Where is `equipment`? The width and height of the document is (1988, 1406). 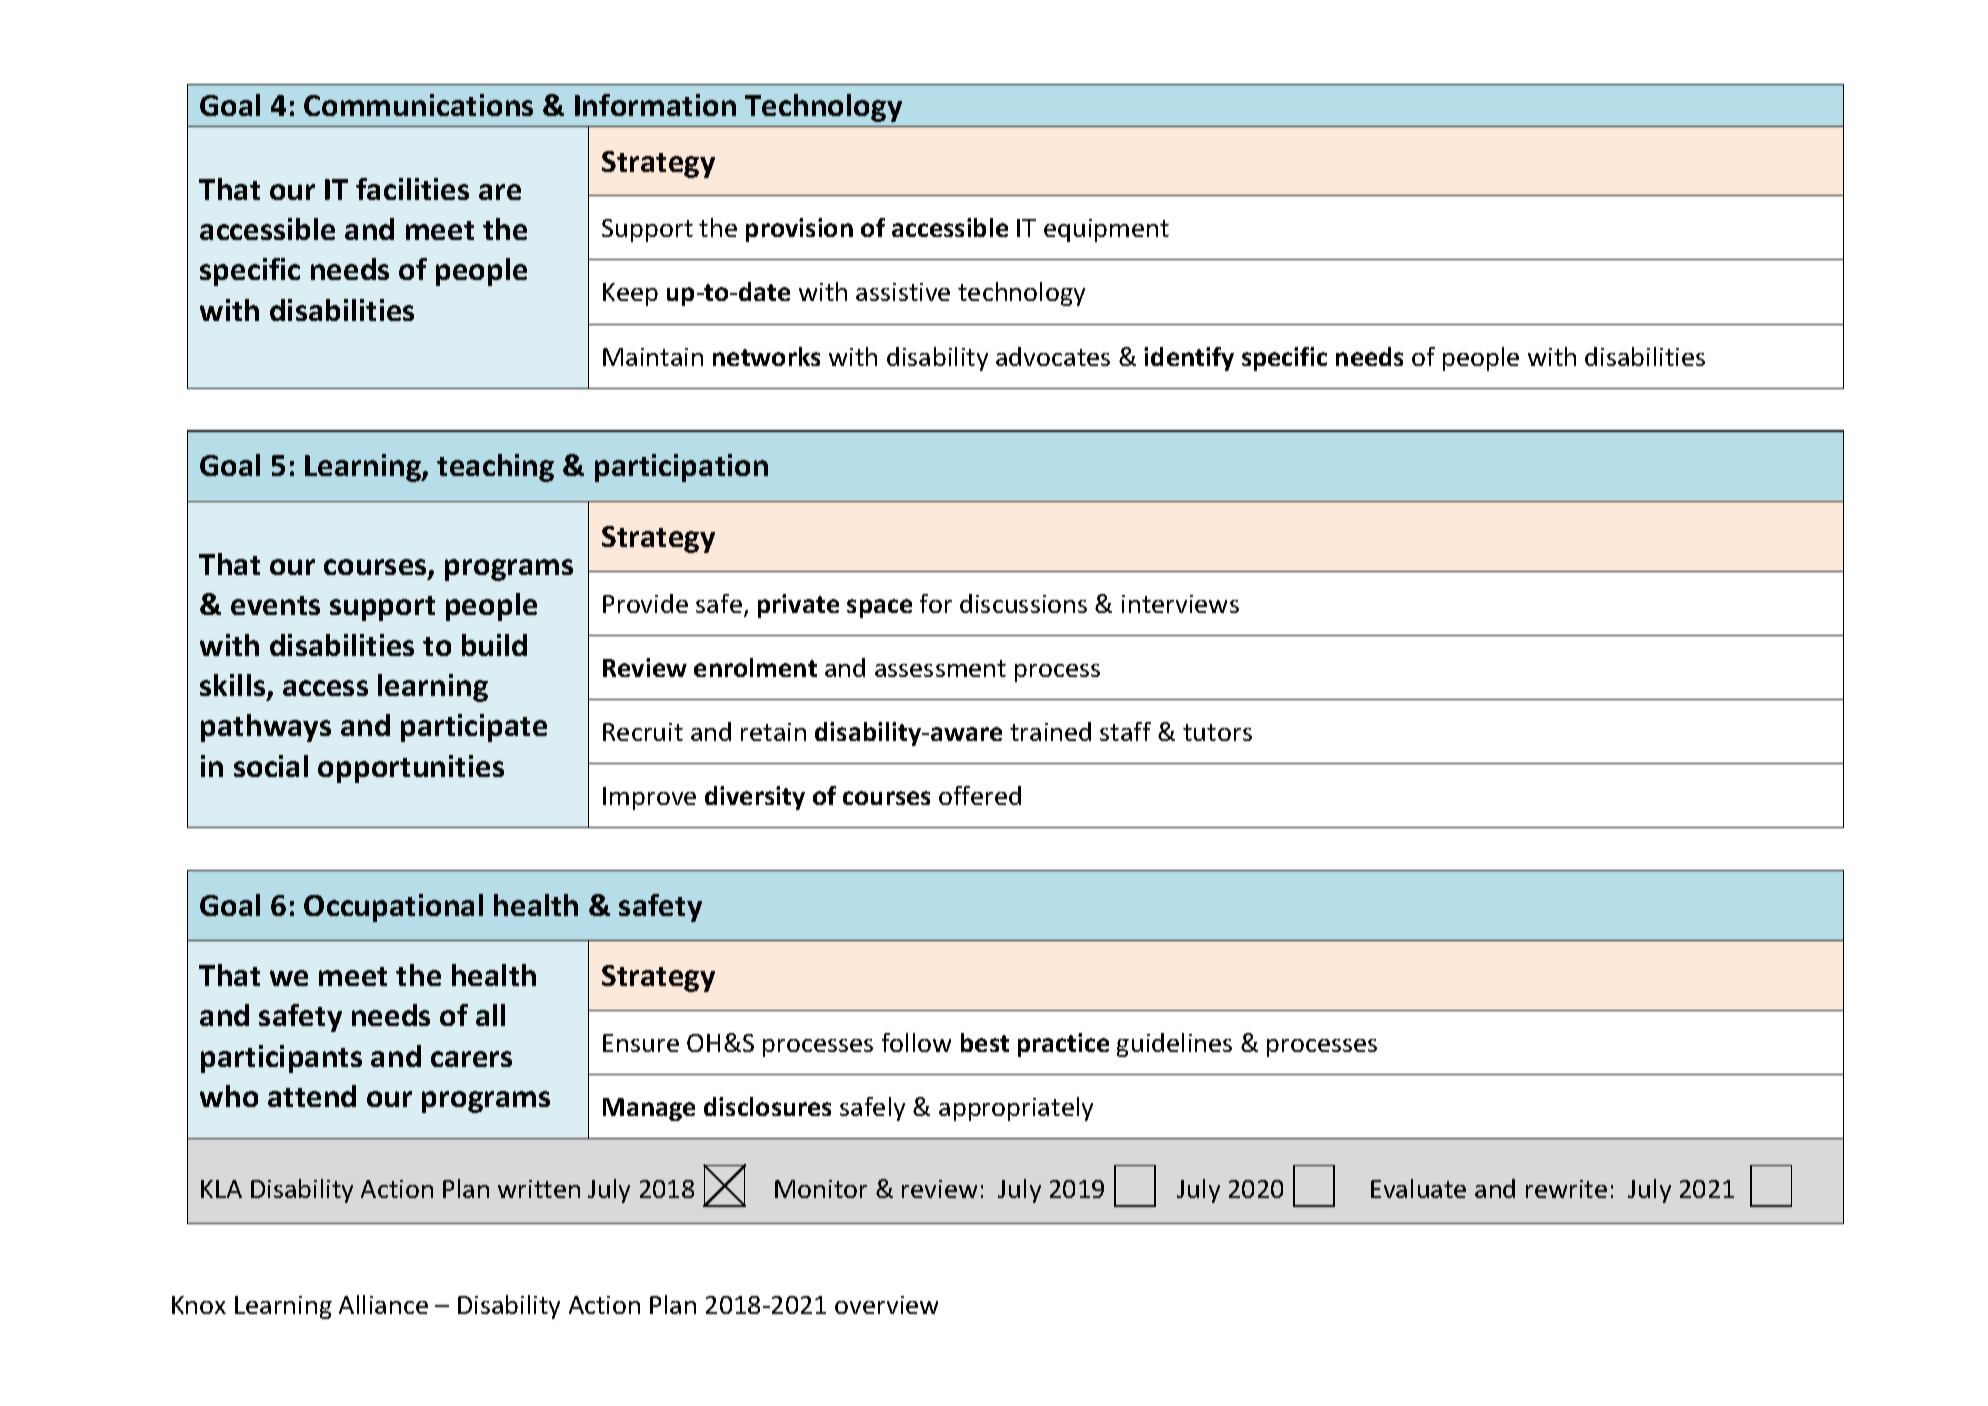 equipment is located at coordinates (1106, 230).
